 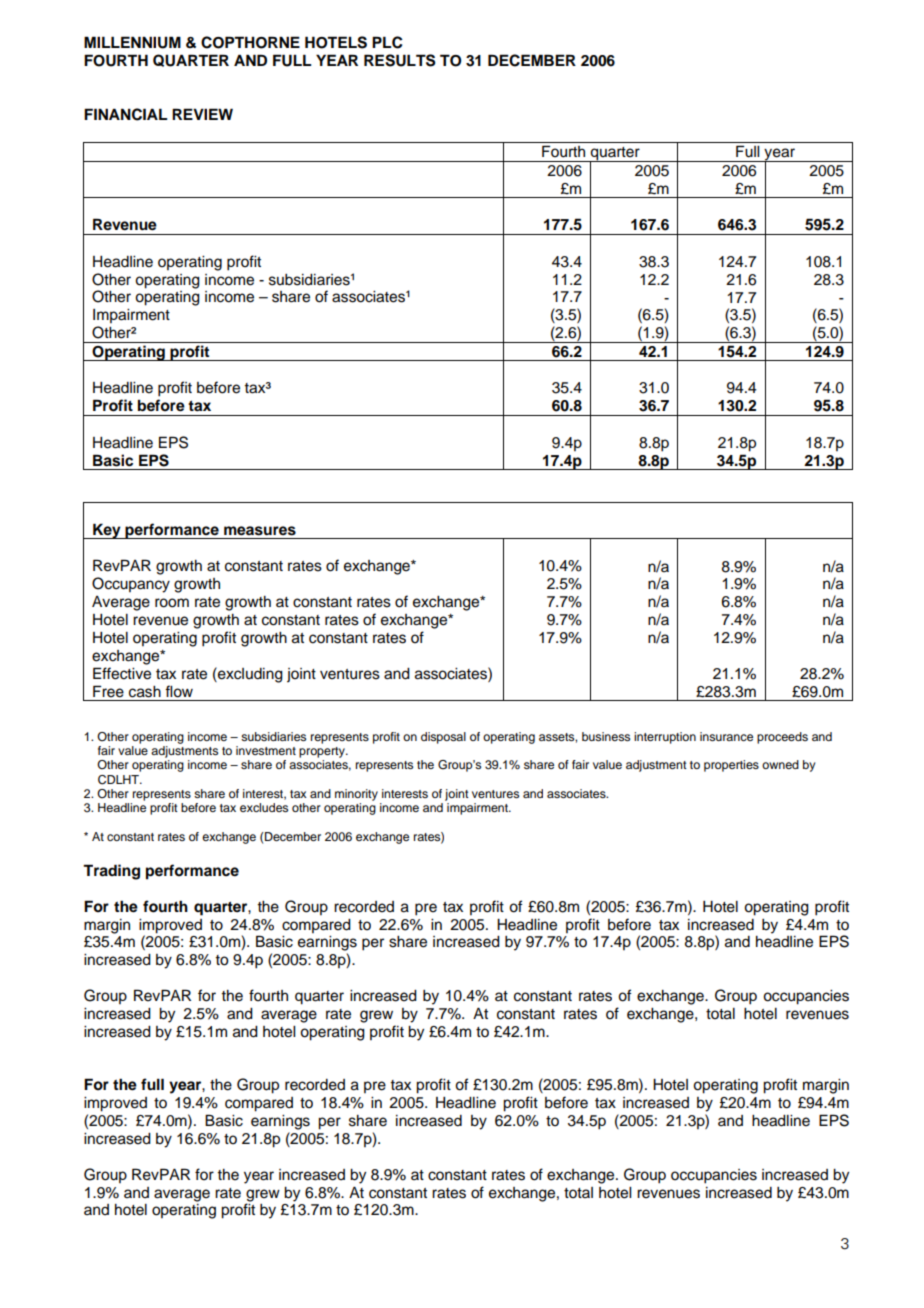 I want to click on measures, so click(x=260, y=531).
